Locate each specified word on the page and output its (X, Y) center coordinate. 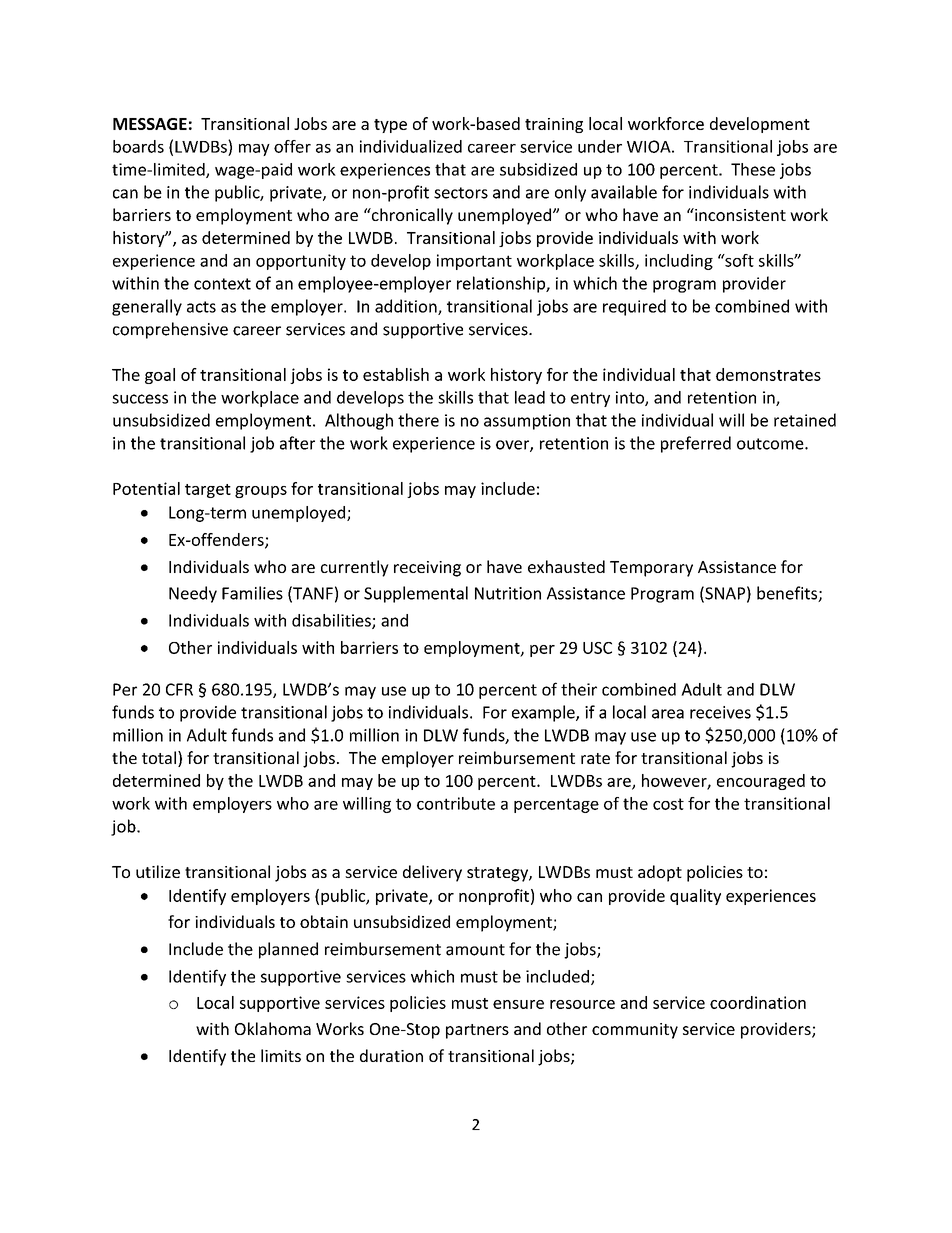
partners (477, 1031)
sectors (461, 193)
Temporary (651, 569)
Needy (193, 594)
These (753, 169)
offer (292, 146)
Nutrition (508, 593)
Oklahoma (273, 1028)
